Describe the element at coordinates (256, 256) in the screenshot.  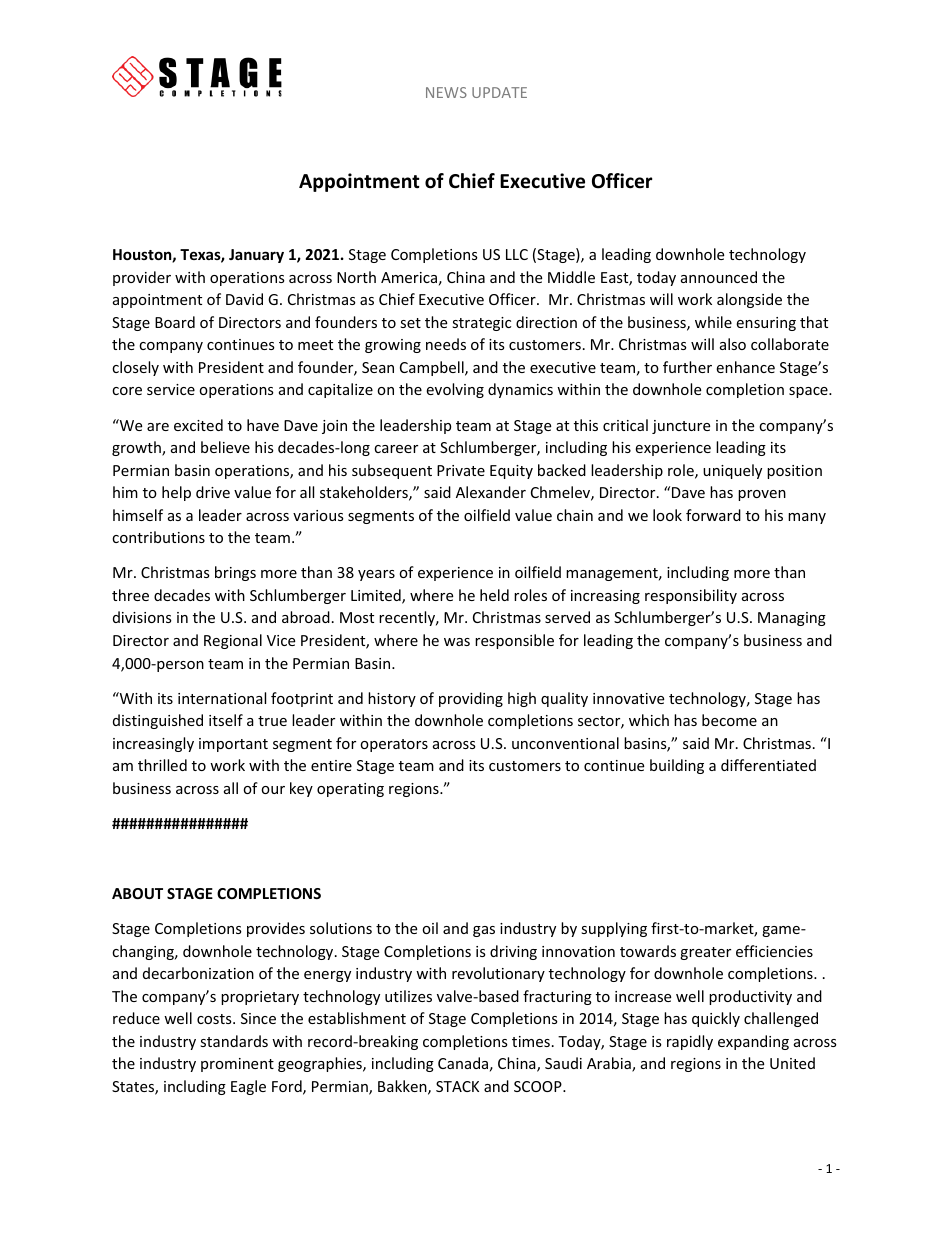
I see `January` at that location.
